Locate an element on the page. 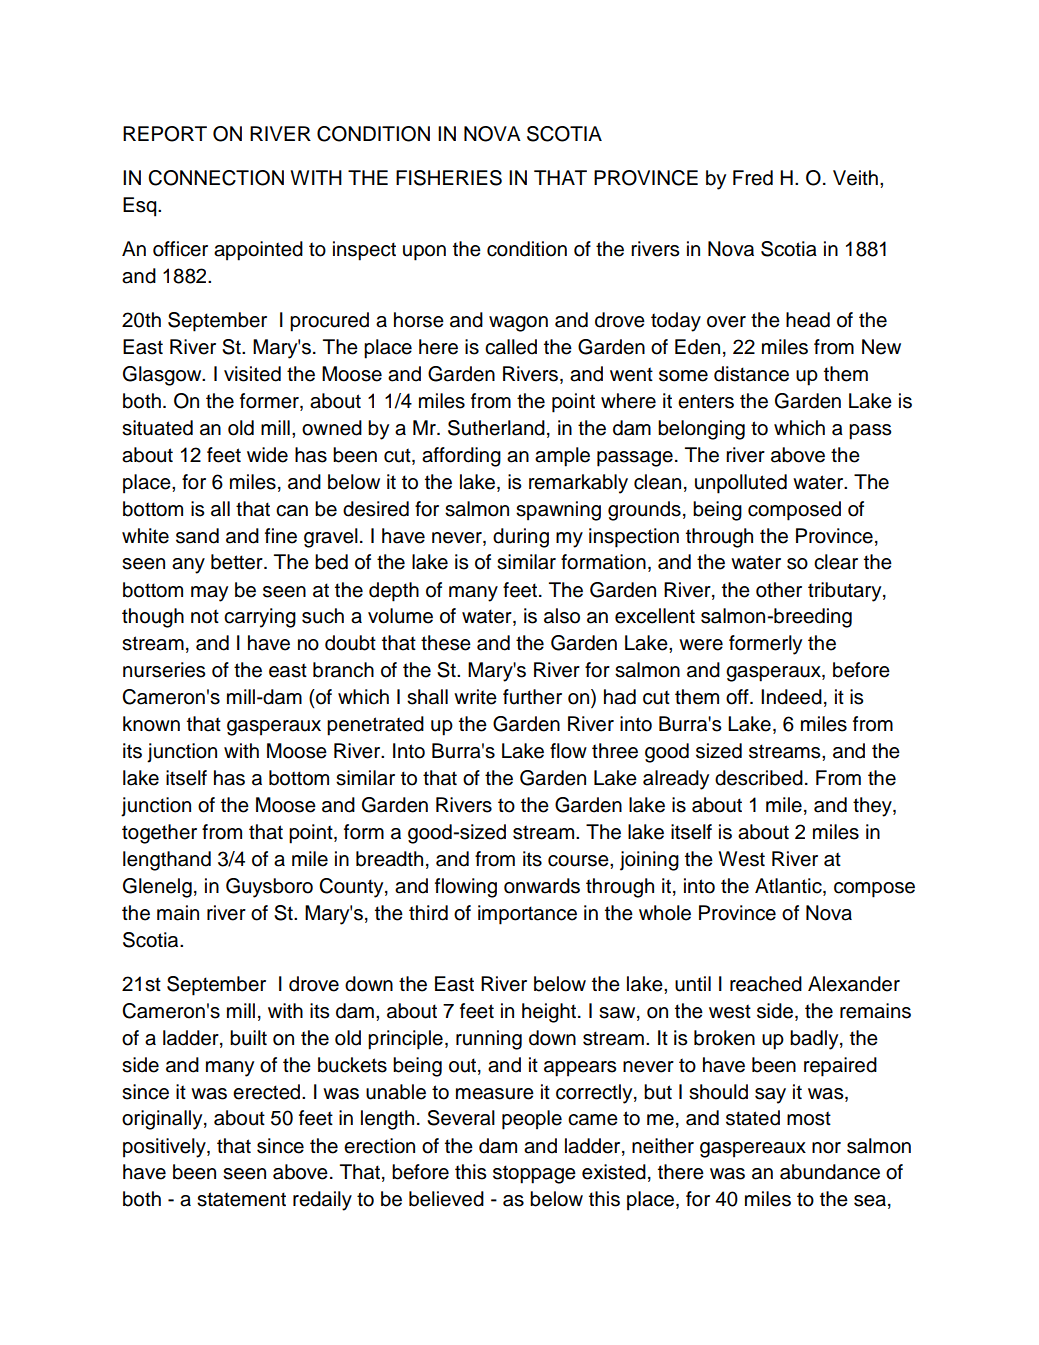 The width and height of the image is (1039, 1345). abundance is located at coordinates (830, 1172).
